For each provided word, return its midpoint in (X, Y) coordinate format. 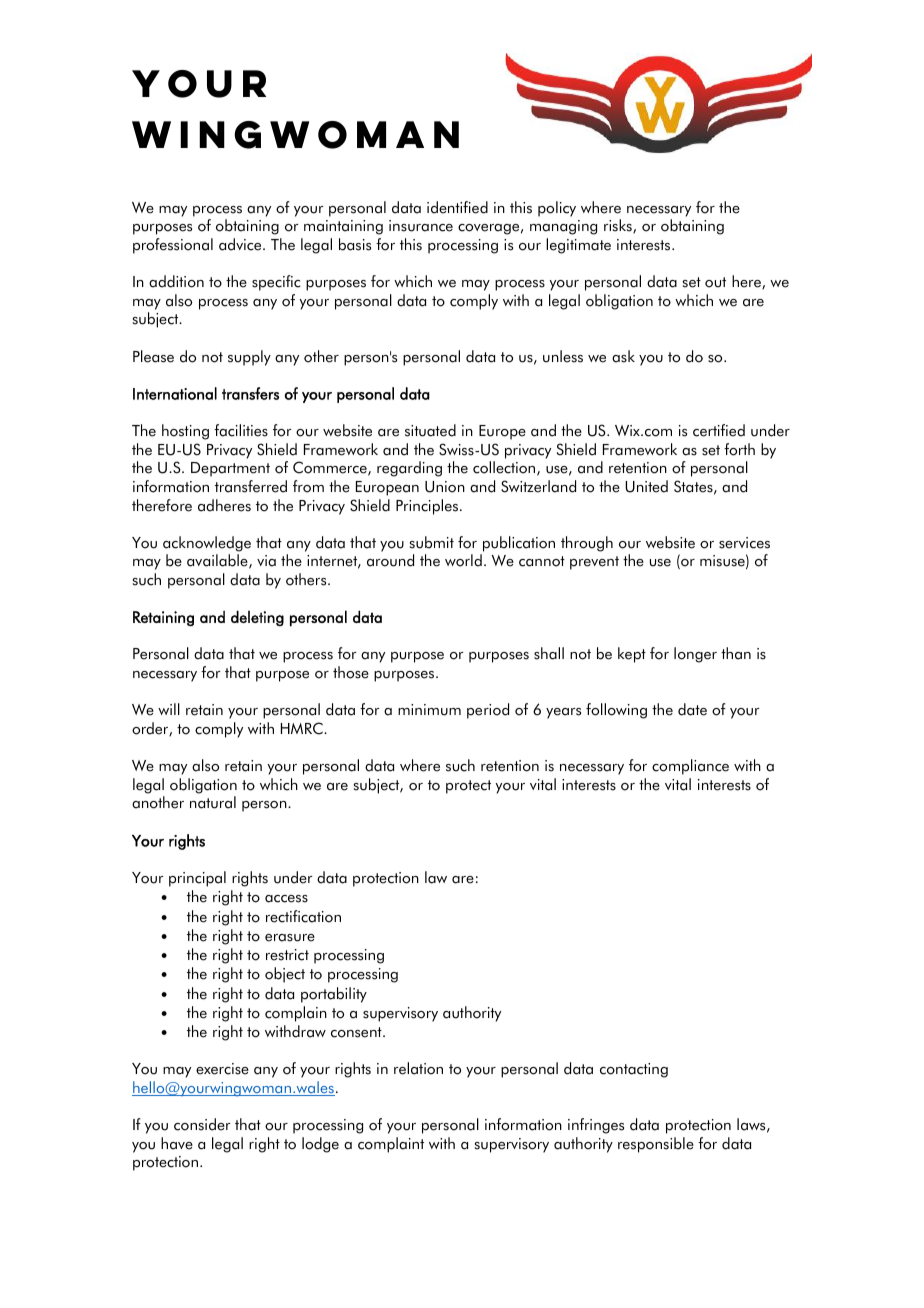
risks (619, 226)
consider (202, 1124)
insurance (421, 226)
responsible (656, 1145)
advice (241, 244)
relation (418, 1068)
